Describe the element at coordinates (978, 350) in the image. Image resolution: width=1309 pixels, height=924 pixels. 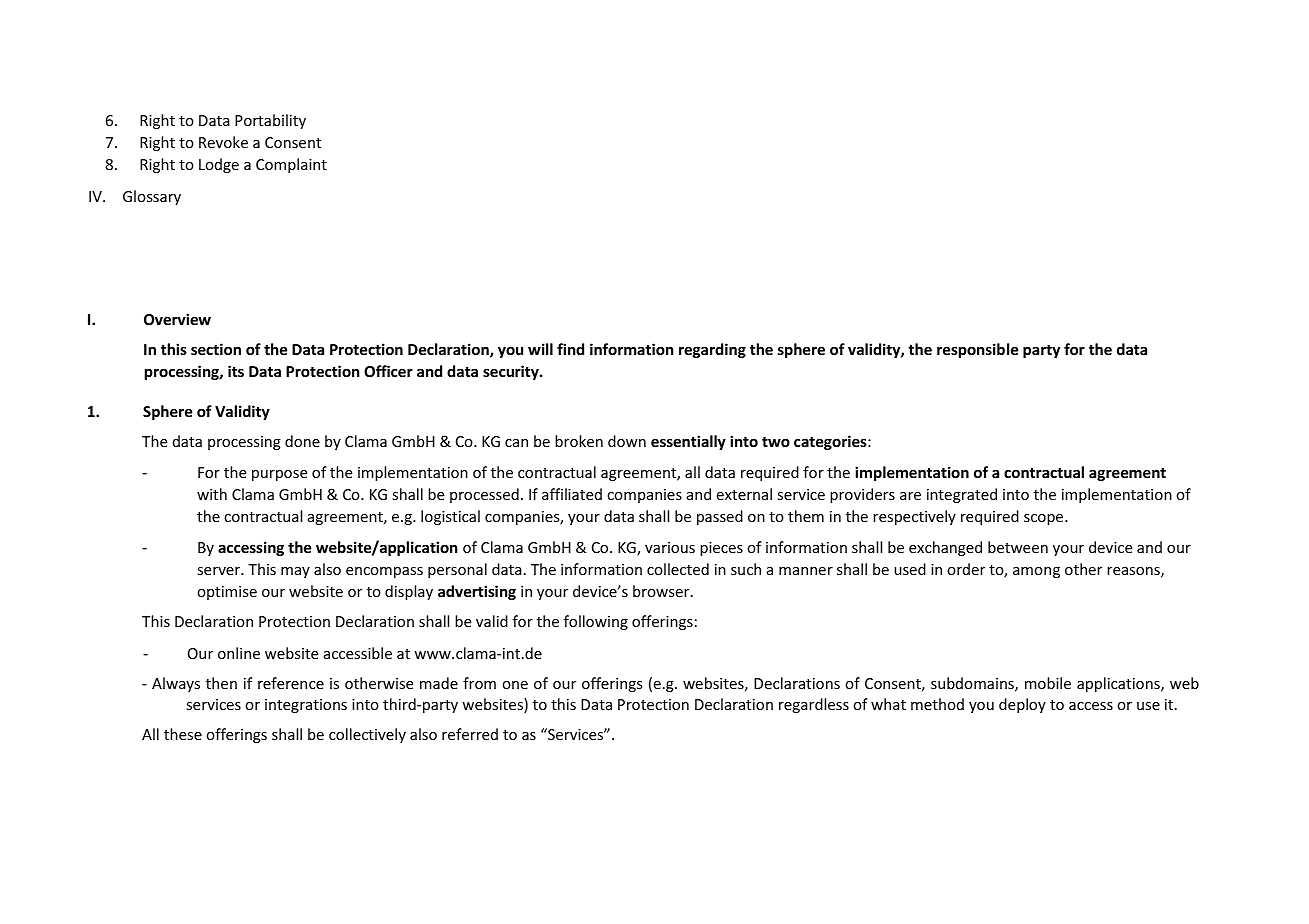
I see `responsible` at that location.
